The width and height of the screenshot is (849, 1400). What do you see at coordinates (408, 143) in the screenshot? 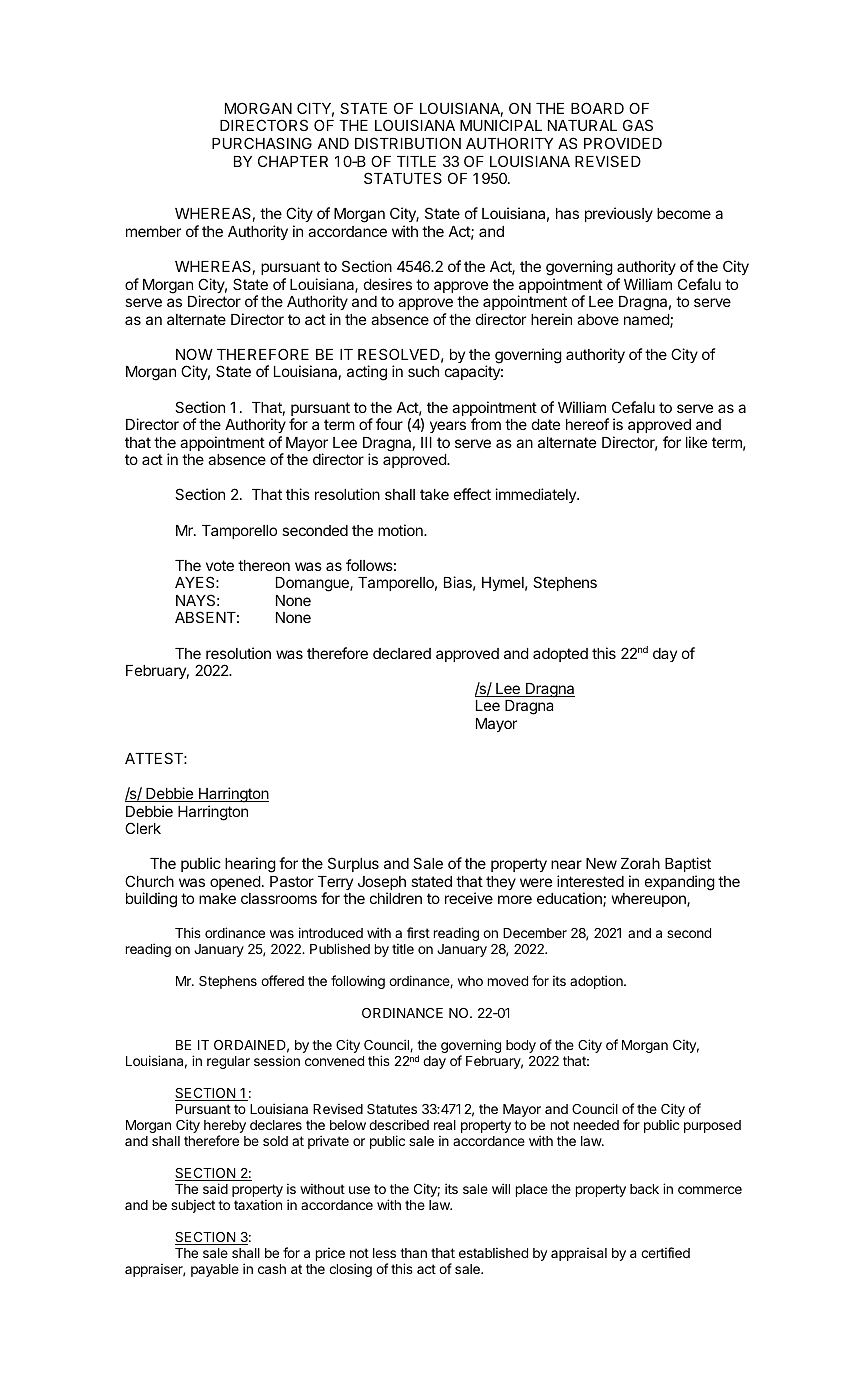
I see `DISTRIBUTION` at bounding box center [408, 143].
